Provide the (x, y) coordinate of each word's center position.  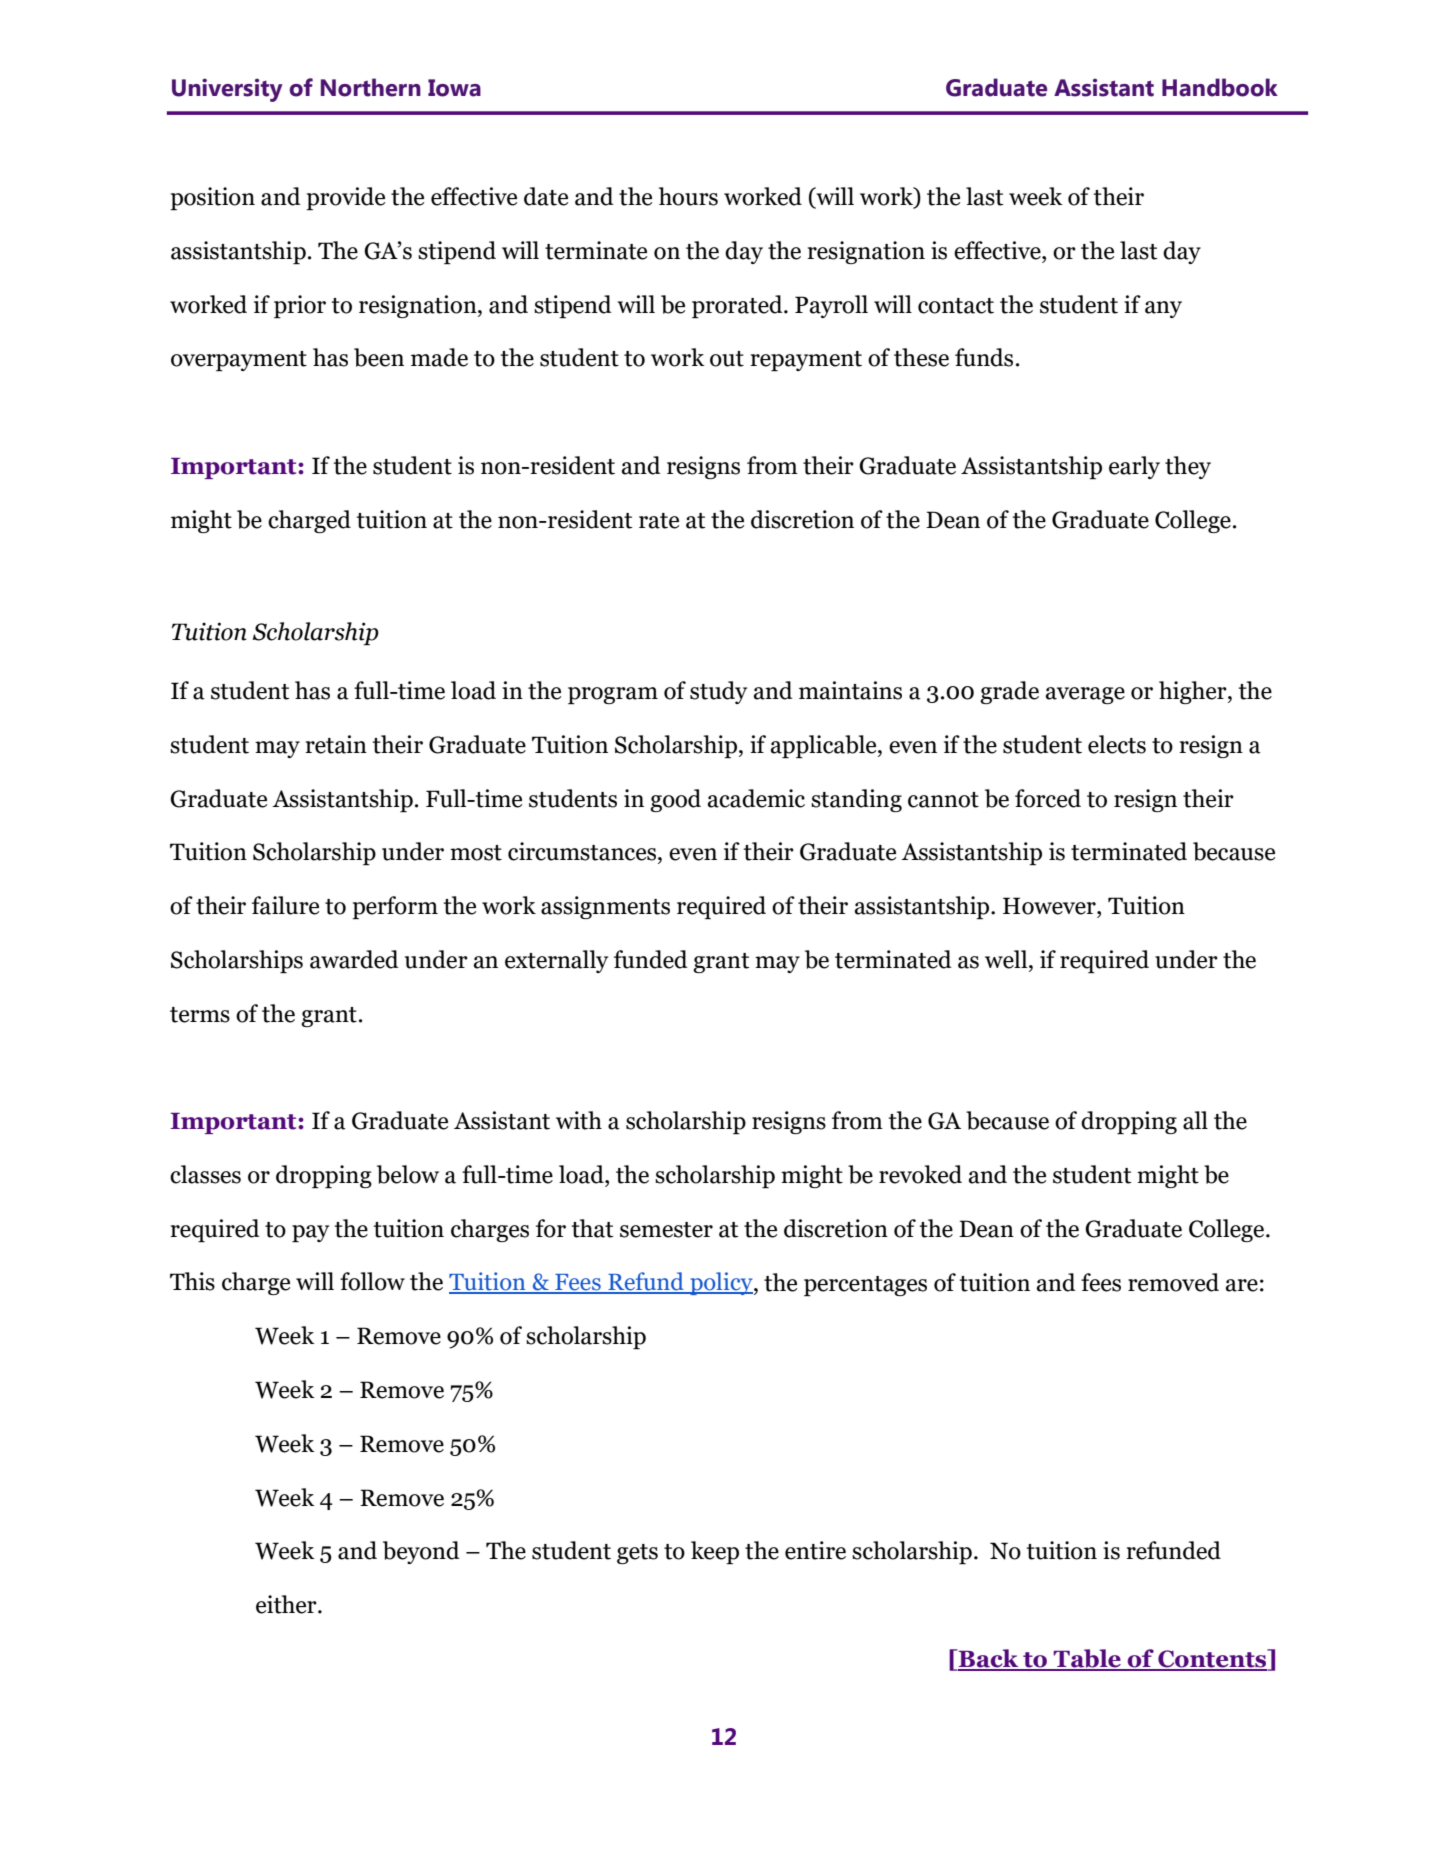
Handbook (1220, 87)
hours (688, 196)
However (1050, 906)
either (287, 1604)
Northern (371, 87)
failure (285, 905)
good (675, 800)
